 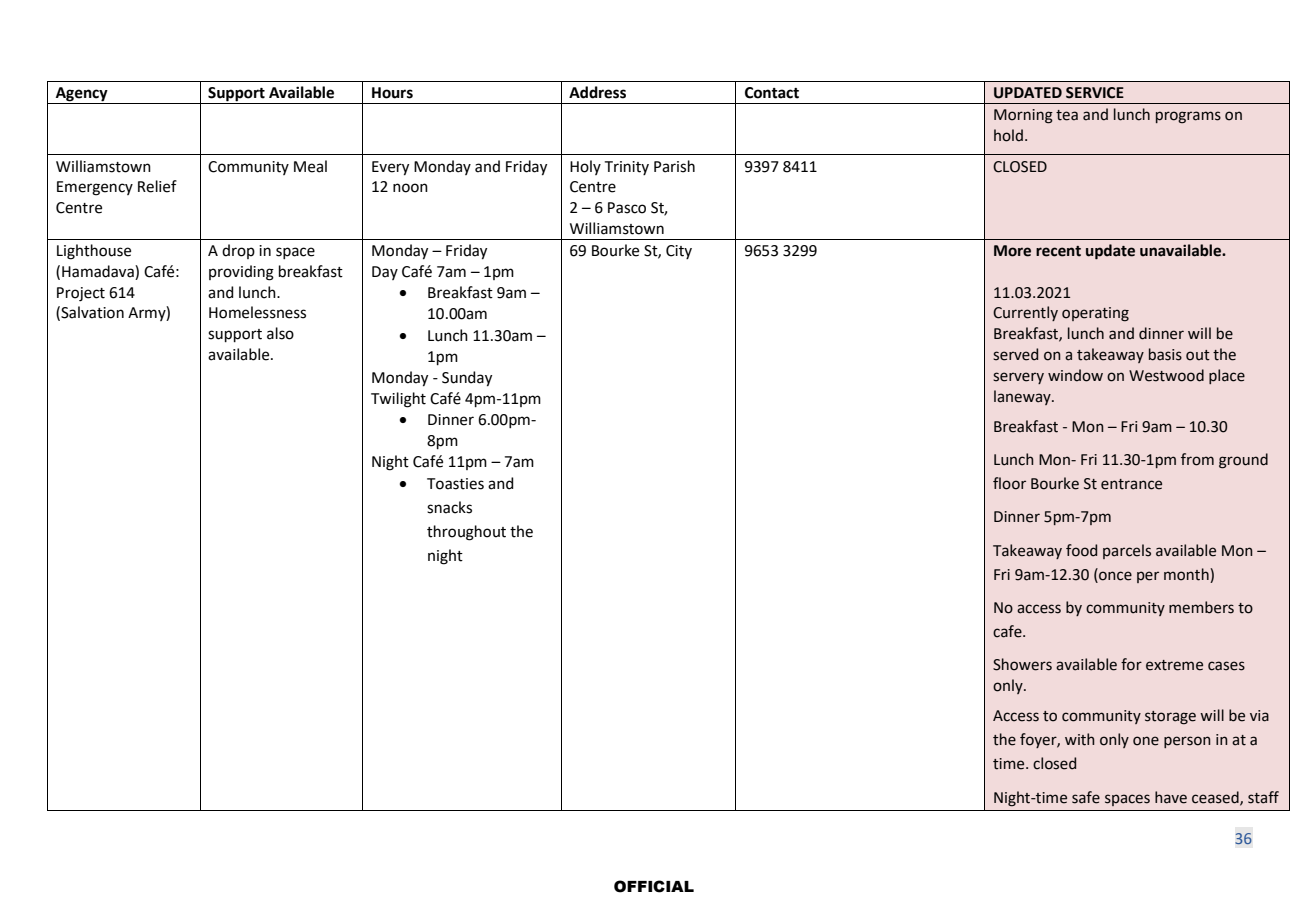 I want to click on tea, so click(x=1067, y=115).
